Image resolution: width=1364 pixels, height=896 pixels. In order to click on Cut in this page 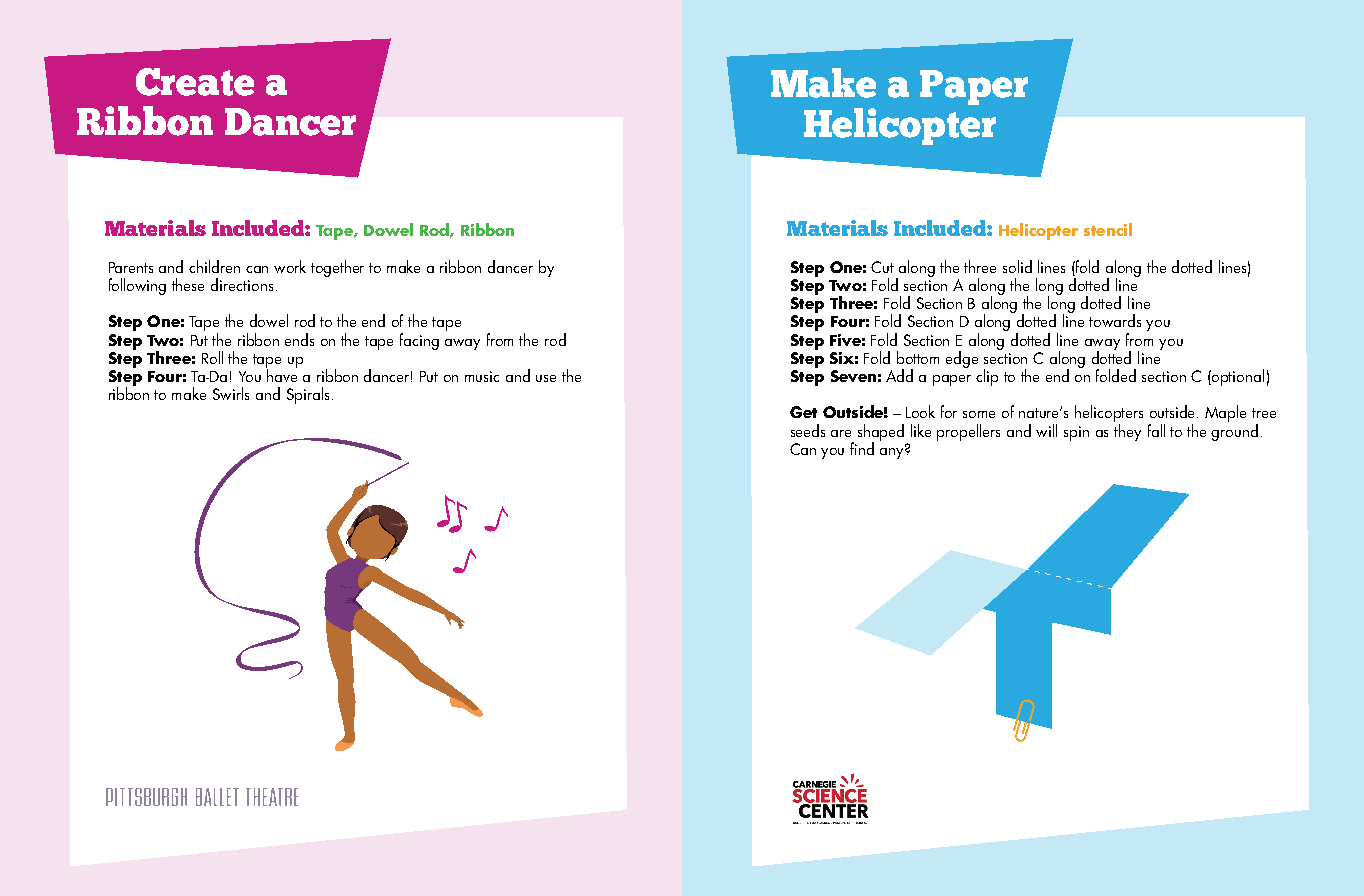, I will do `click(882, 267)`.
